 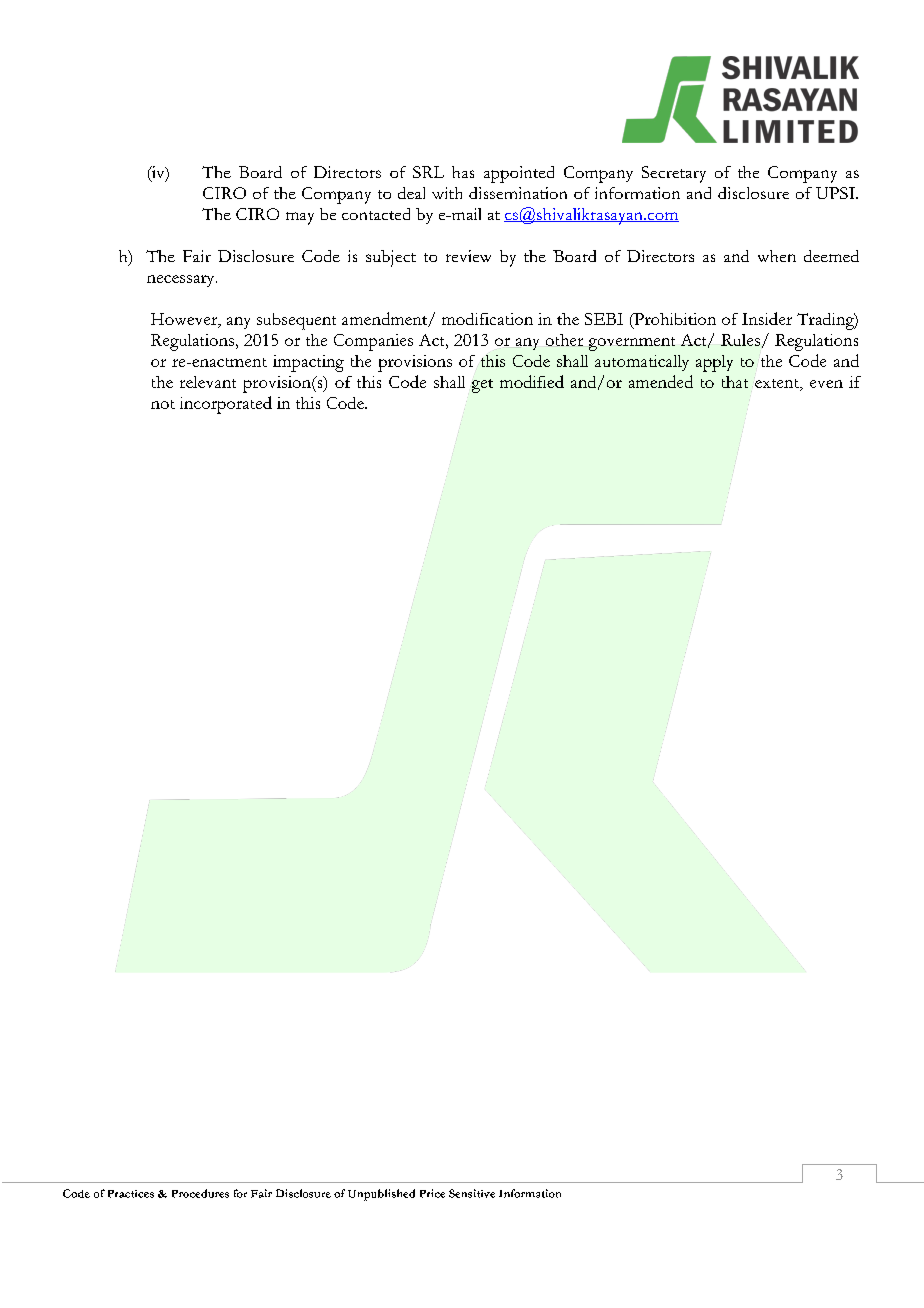 I want to click on get, so click(x=482, y=386).
